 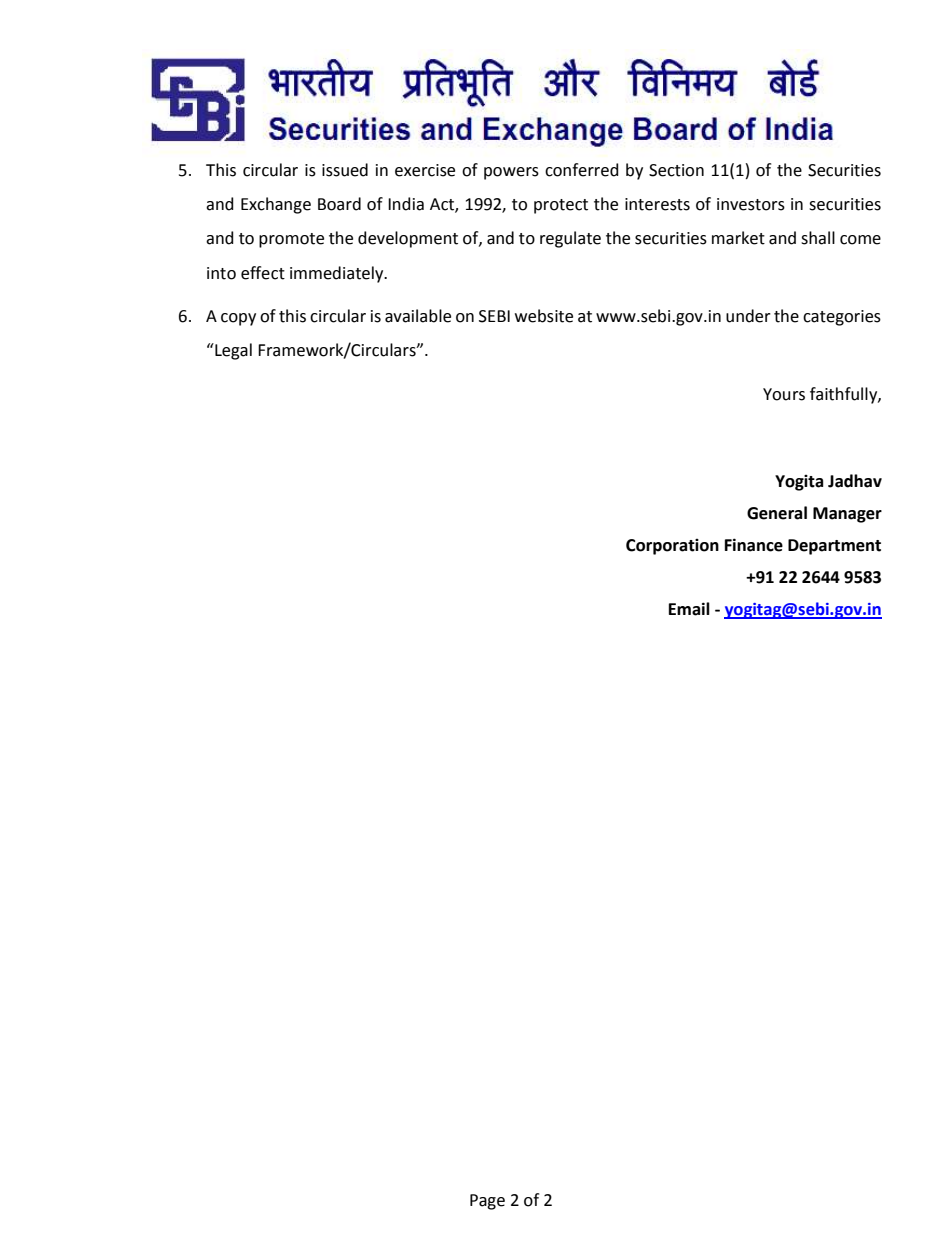 I want to click on Email, so click(x=689, y=609).
